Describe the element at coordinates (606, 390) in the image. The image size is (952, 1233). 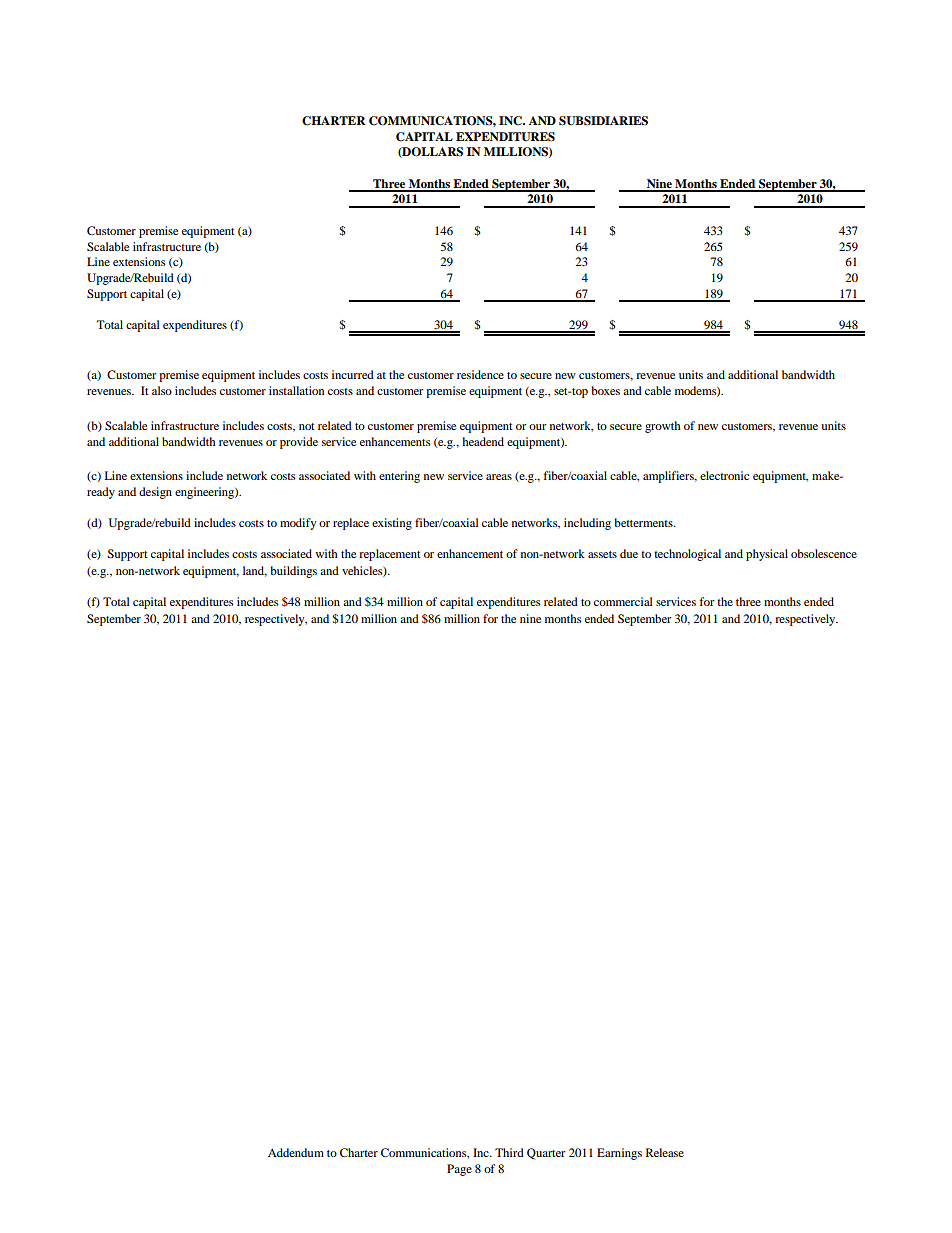
I see `boxes` at that location.
